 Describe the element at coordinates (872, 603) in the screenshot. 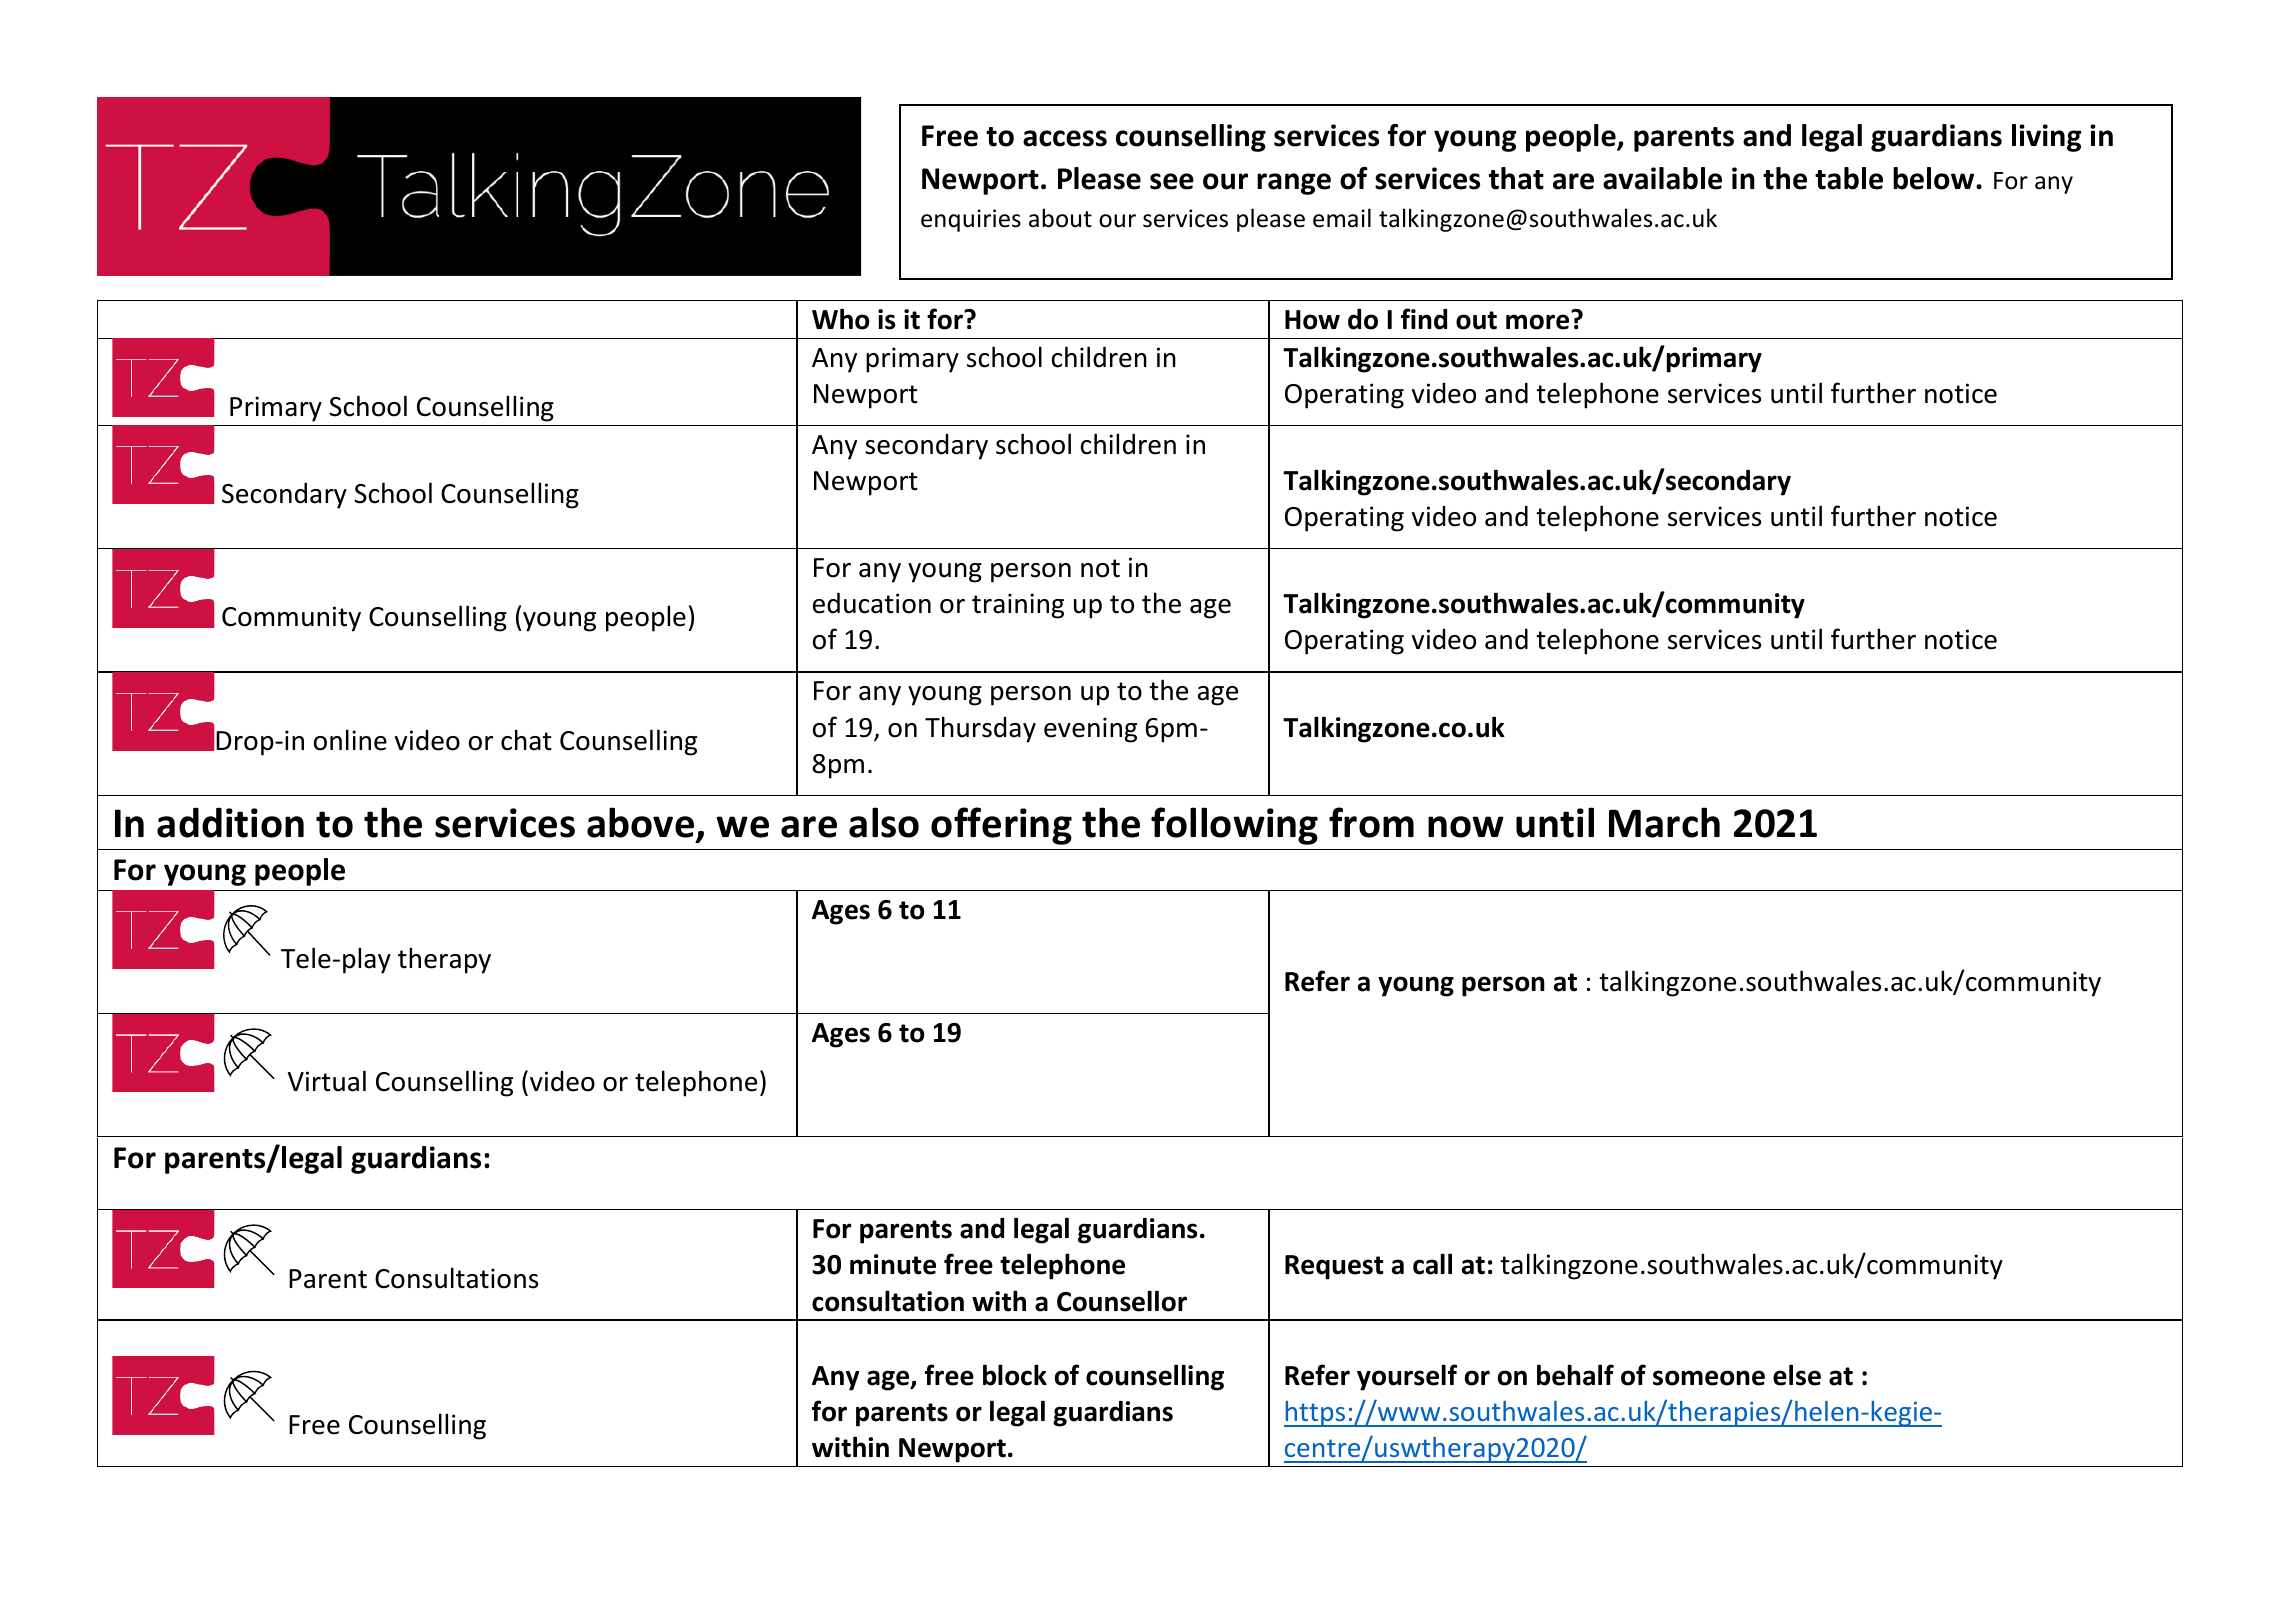

I see `education` at that location.
